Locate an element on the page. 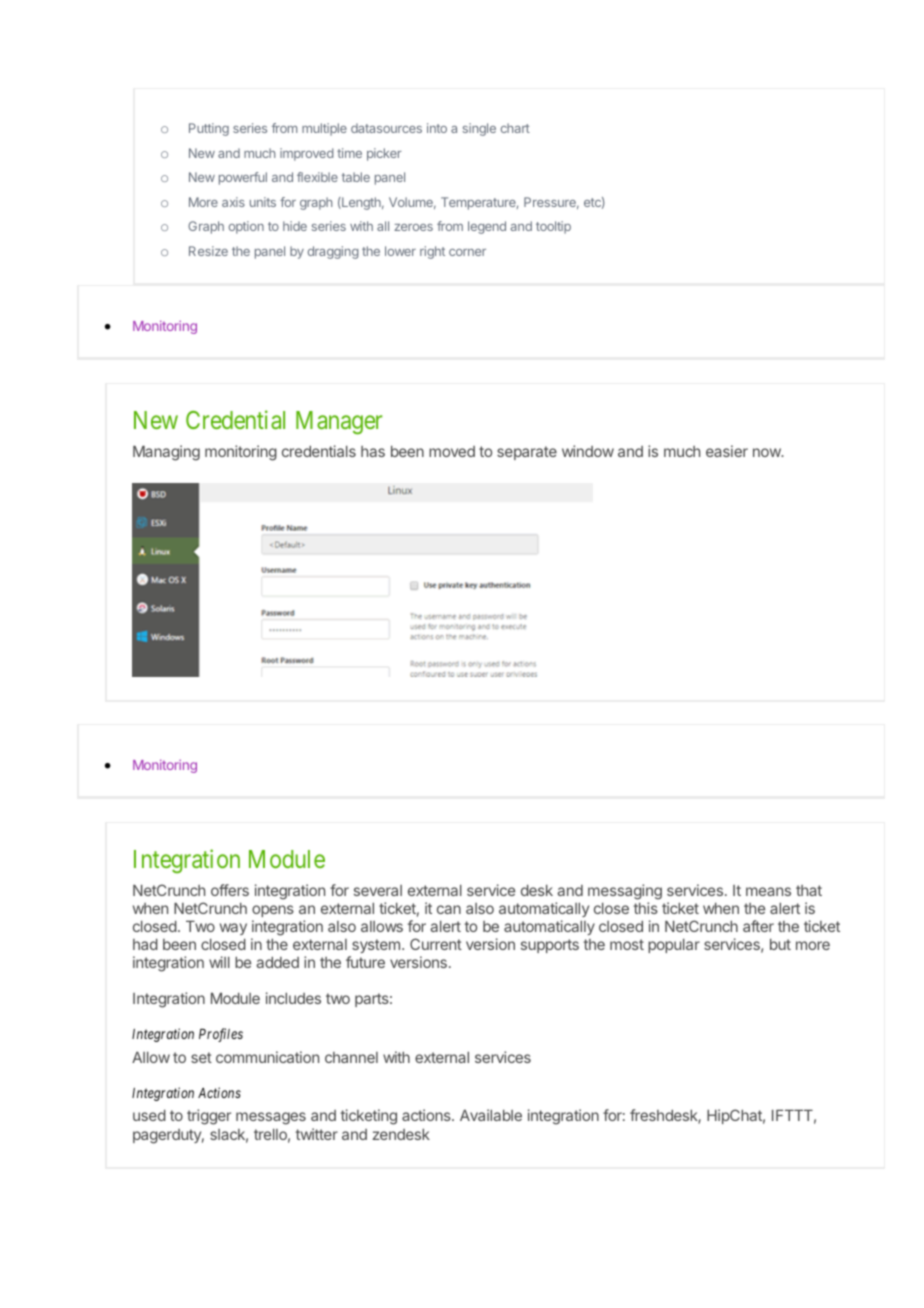  tooltip is located at coordinates (553, 227).
